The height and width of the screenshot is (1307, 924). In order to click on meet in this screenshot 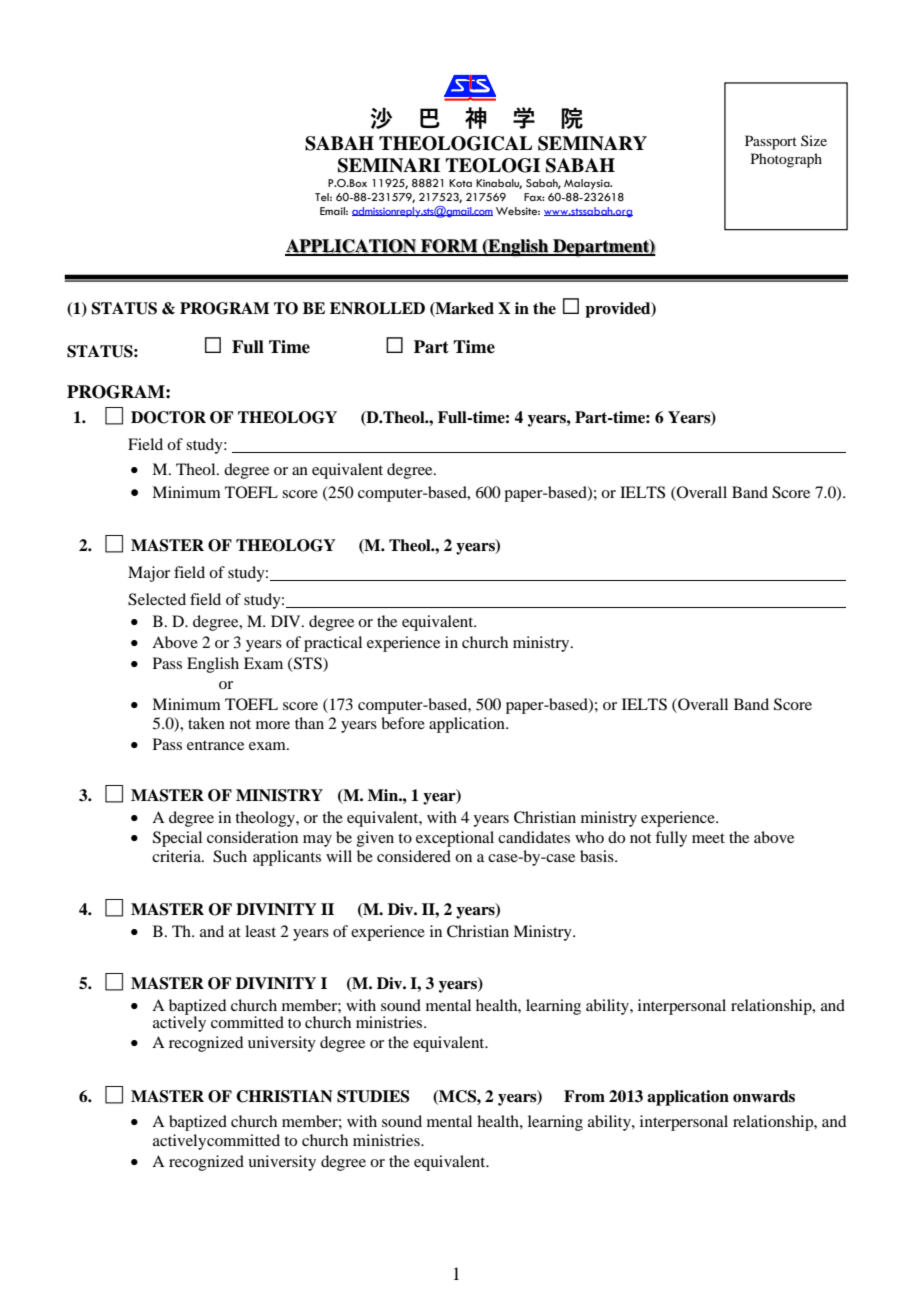, I will do `click(708, 838)`.
